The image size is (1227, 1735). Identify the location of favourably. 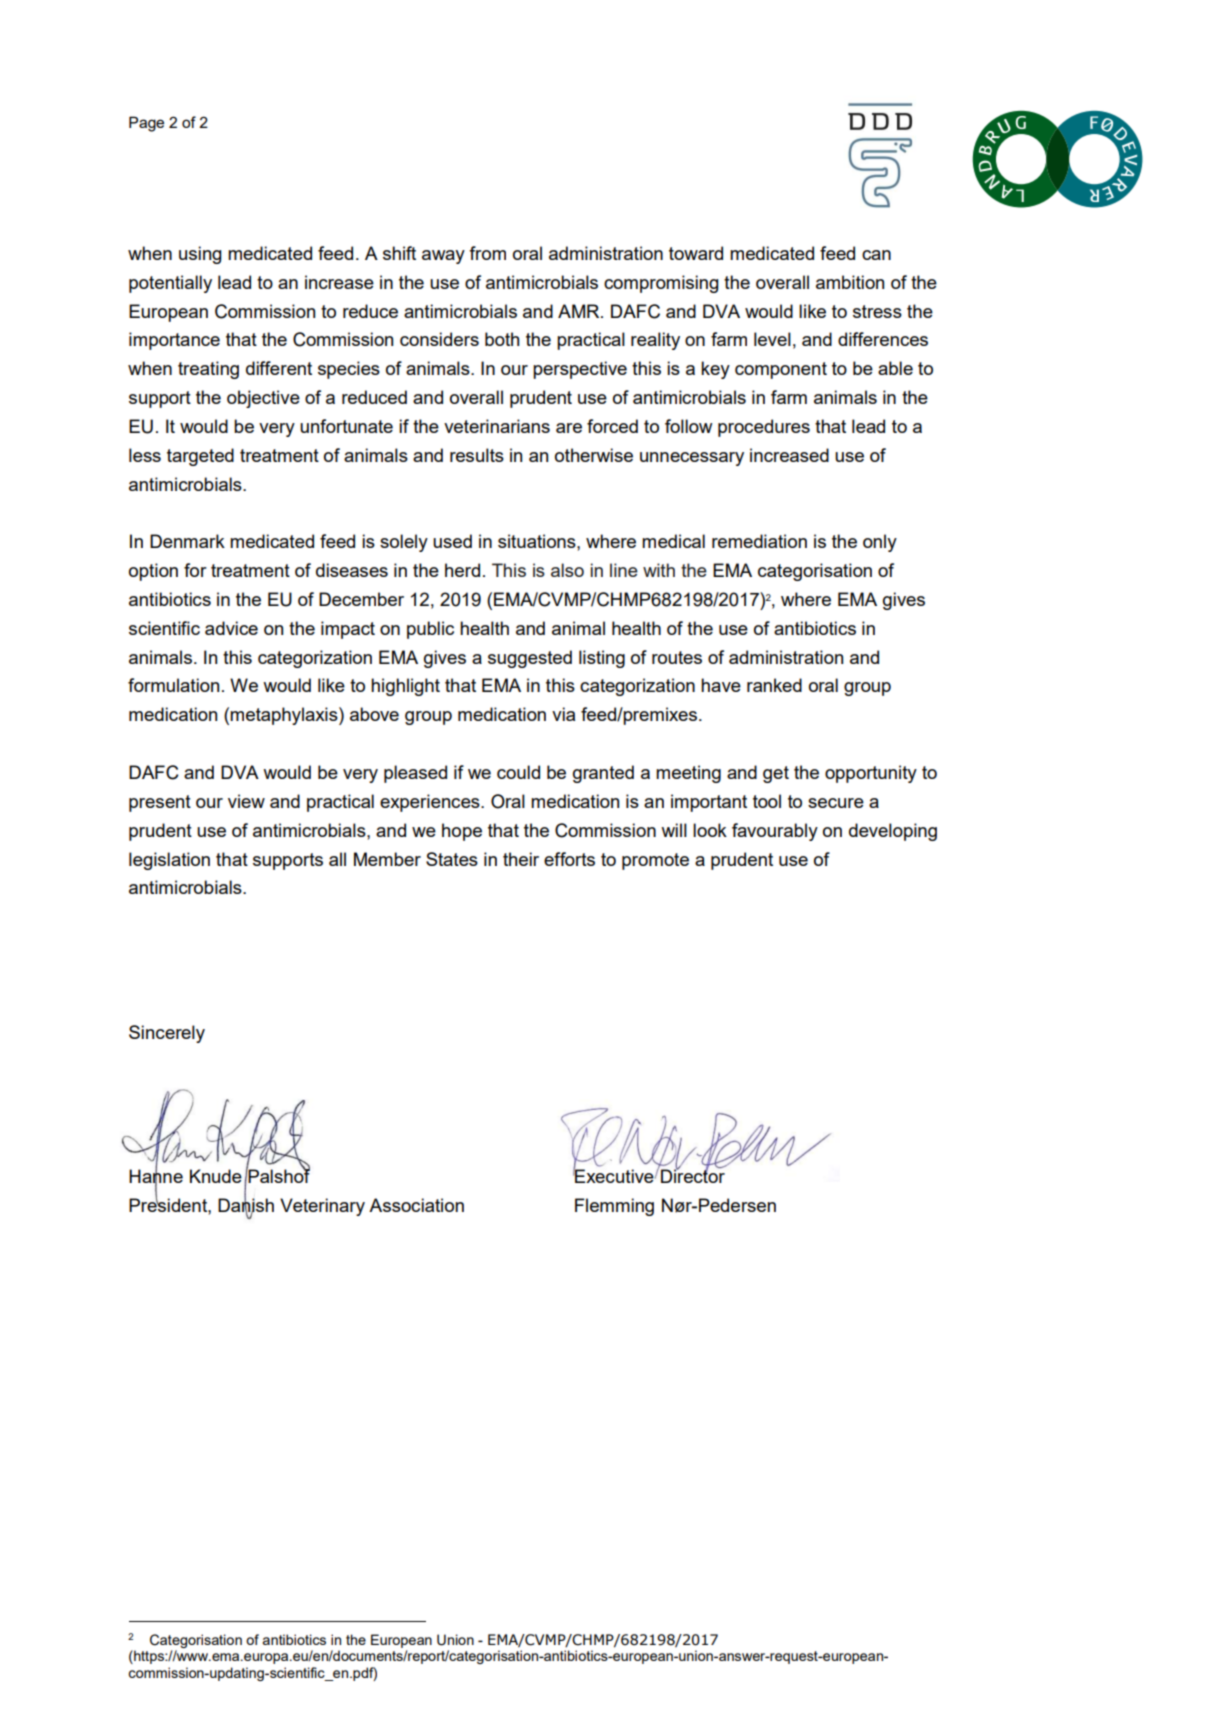
(775, 832).
